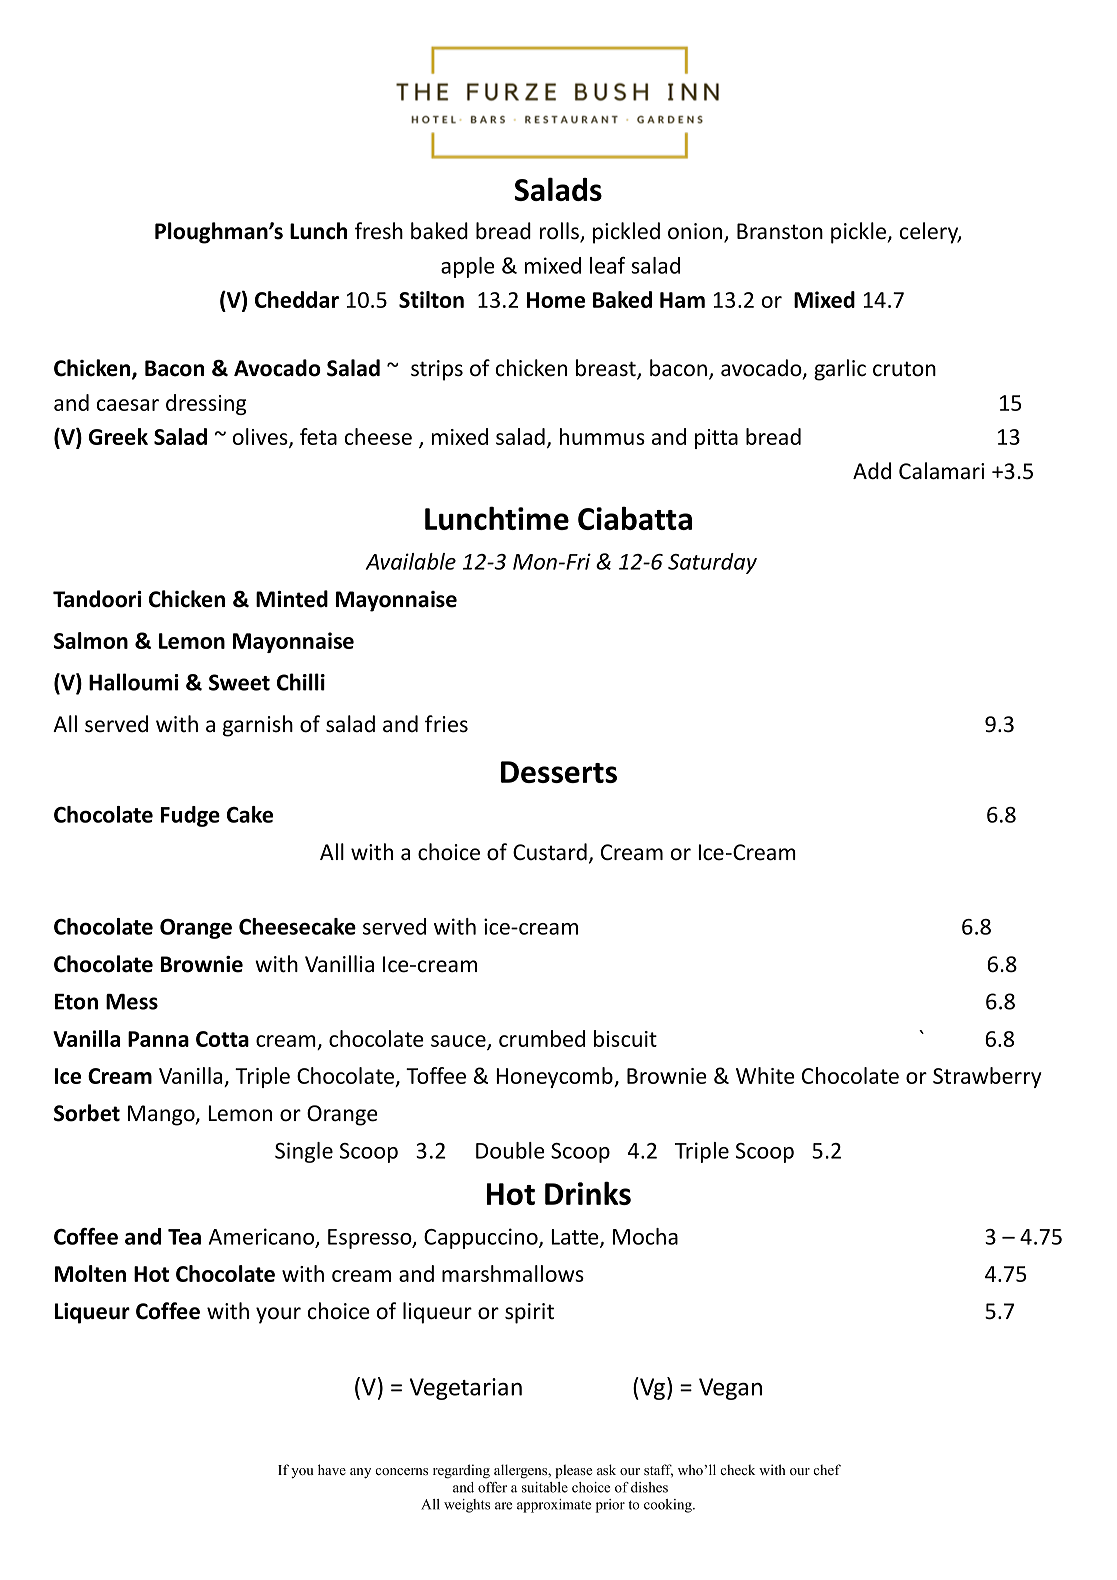  What do you see at coordinates (556, 300) in the screenshot?
I see `Home` at bounding box center [556, 300].
